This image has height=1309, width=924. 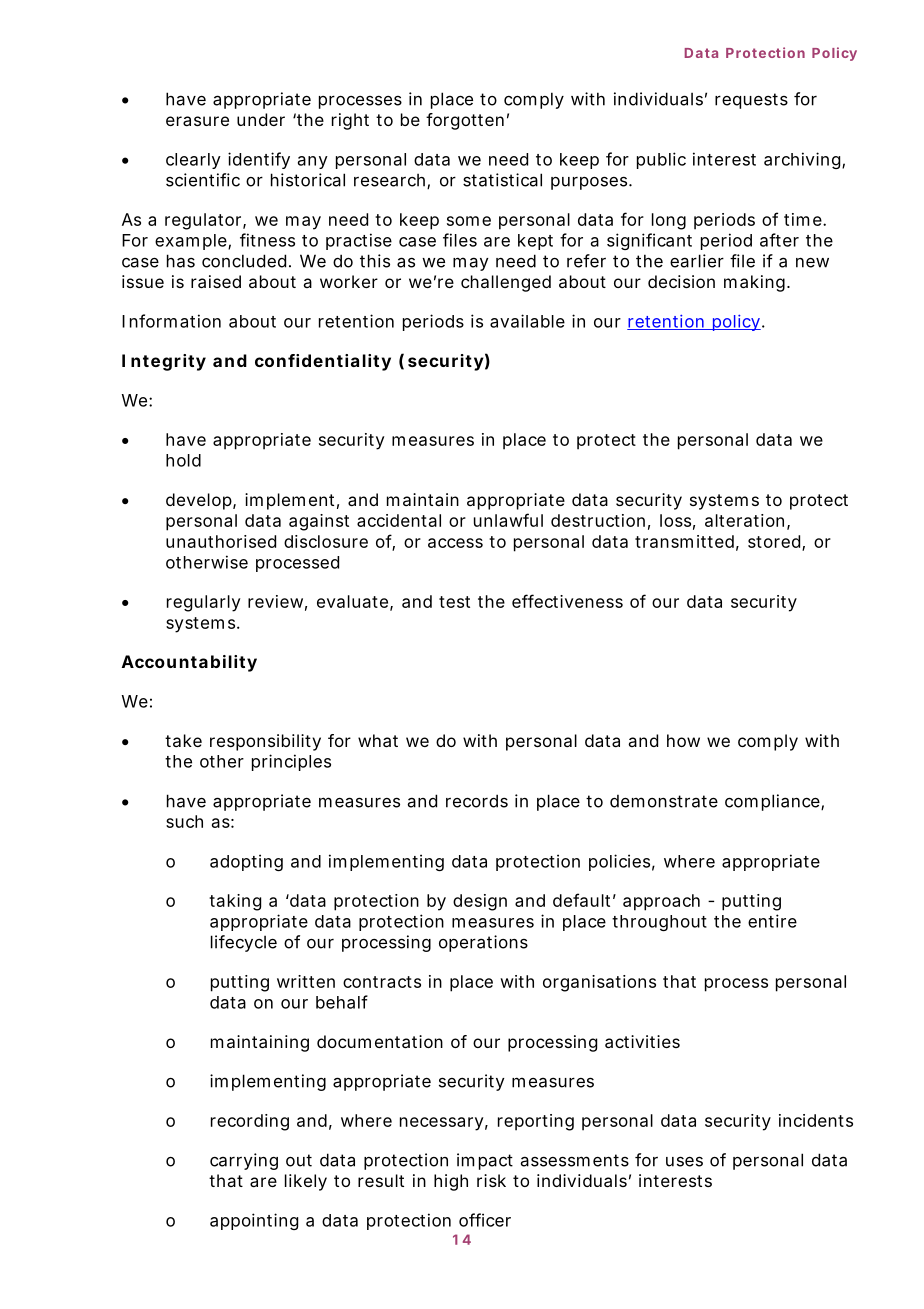 I want to click on carrying, so click(x=244, y=1161).
